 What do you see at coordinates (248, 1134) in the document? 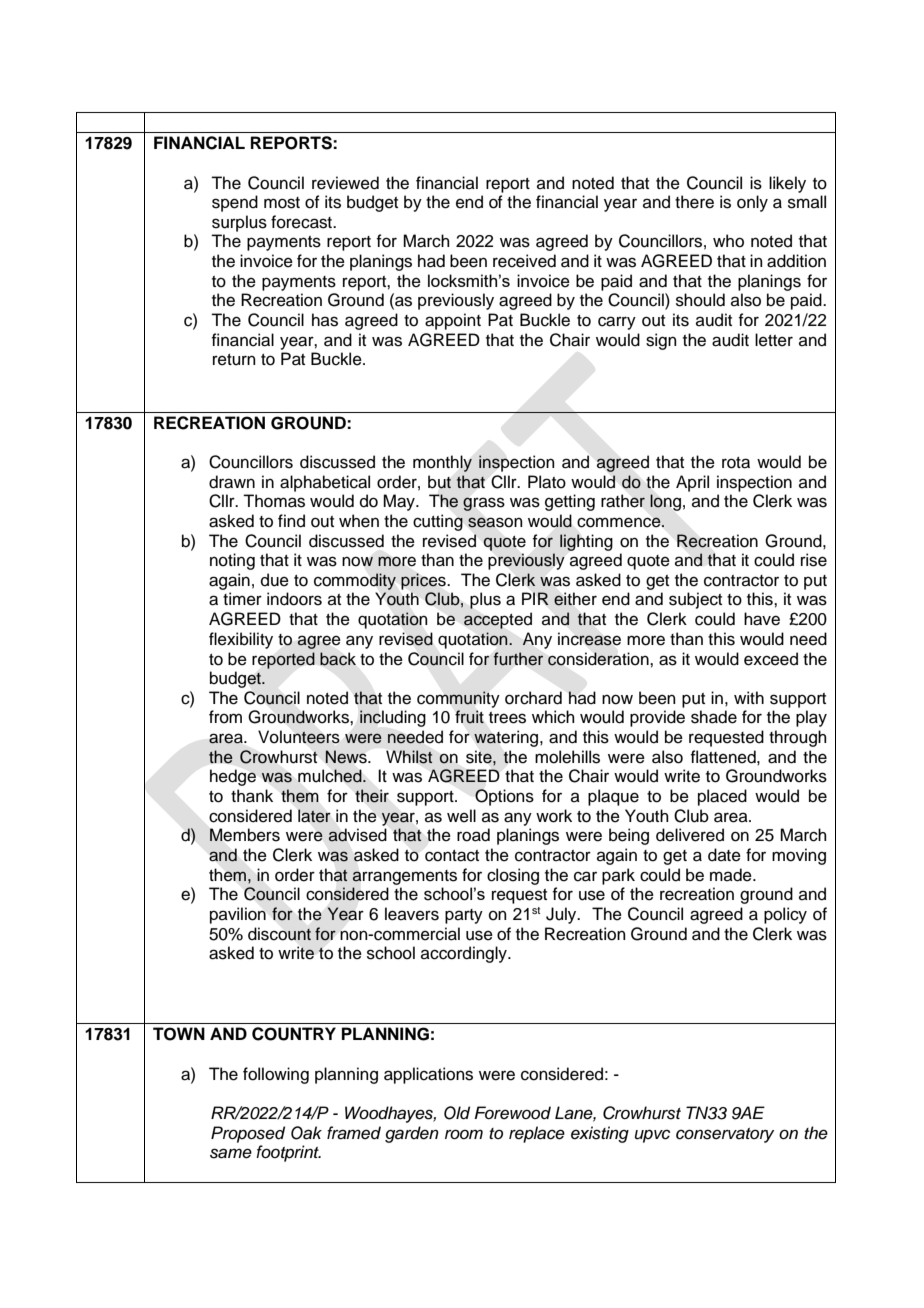
I see `Proposed` at bounding box center [248, 1134].
